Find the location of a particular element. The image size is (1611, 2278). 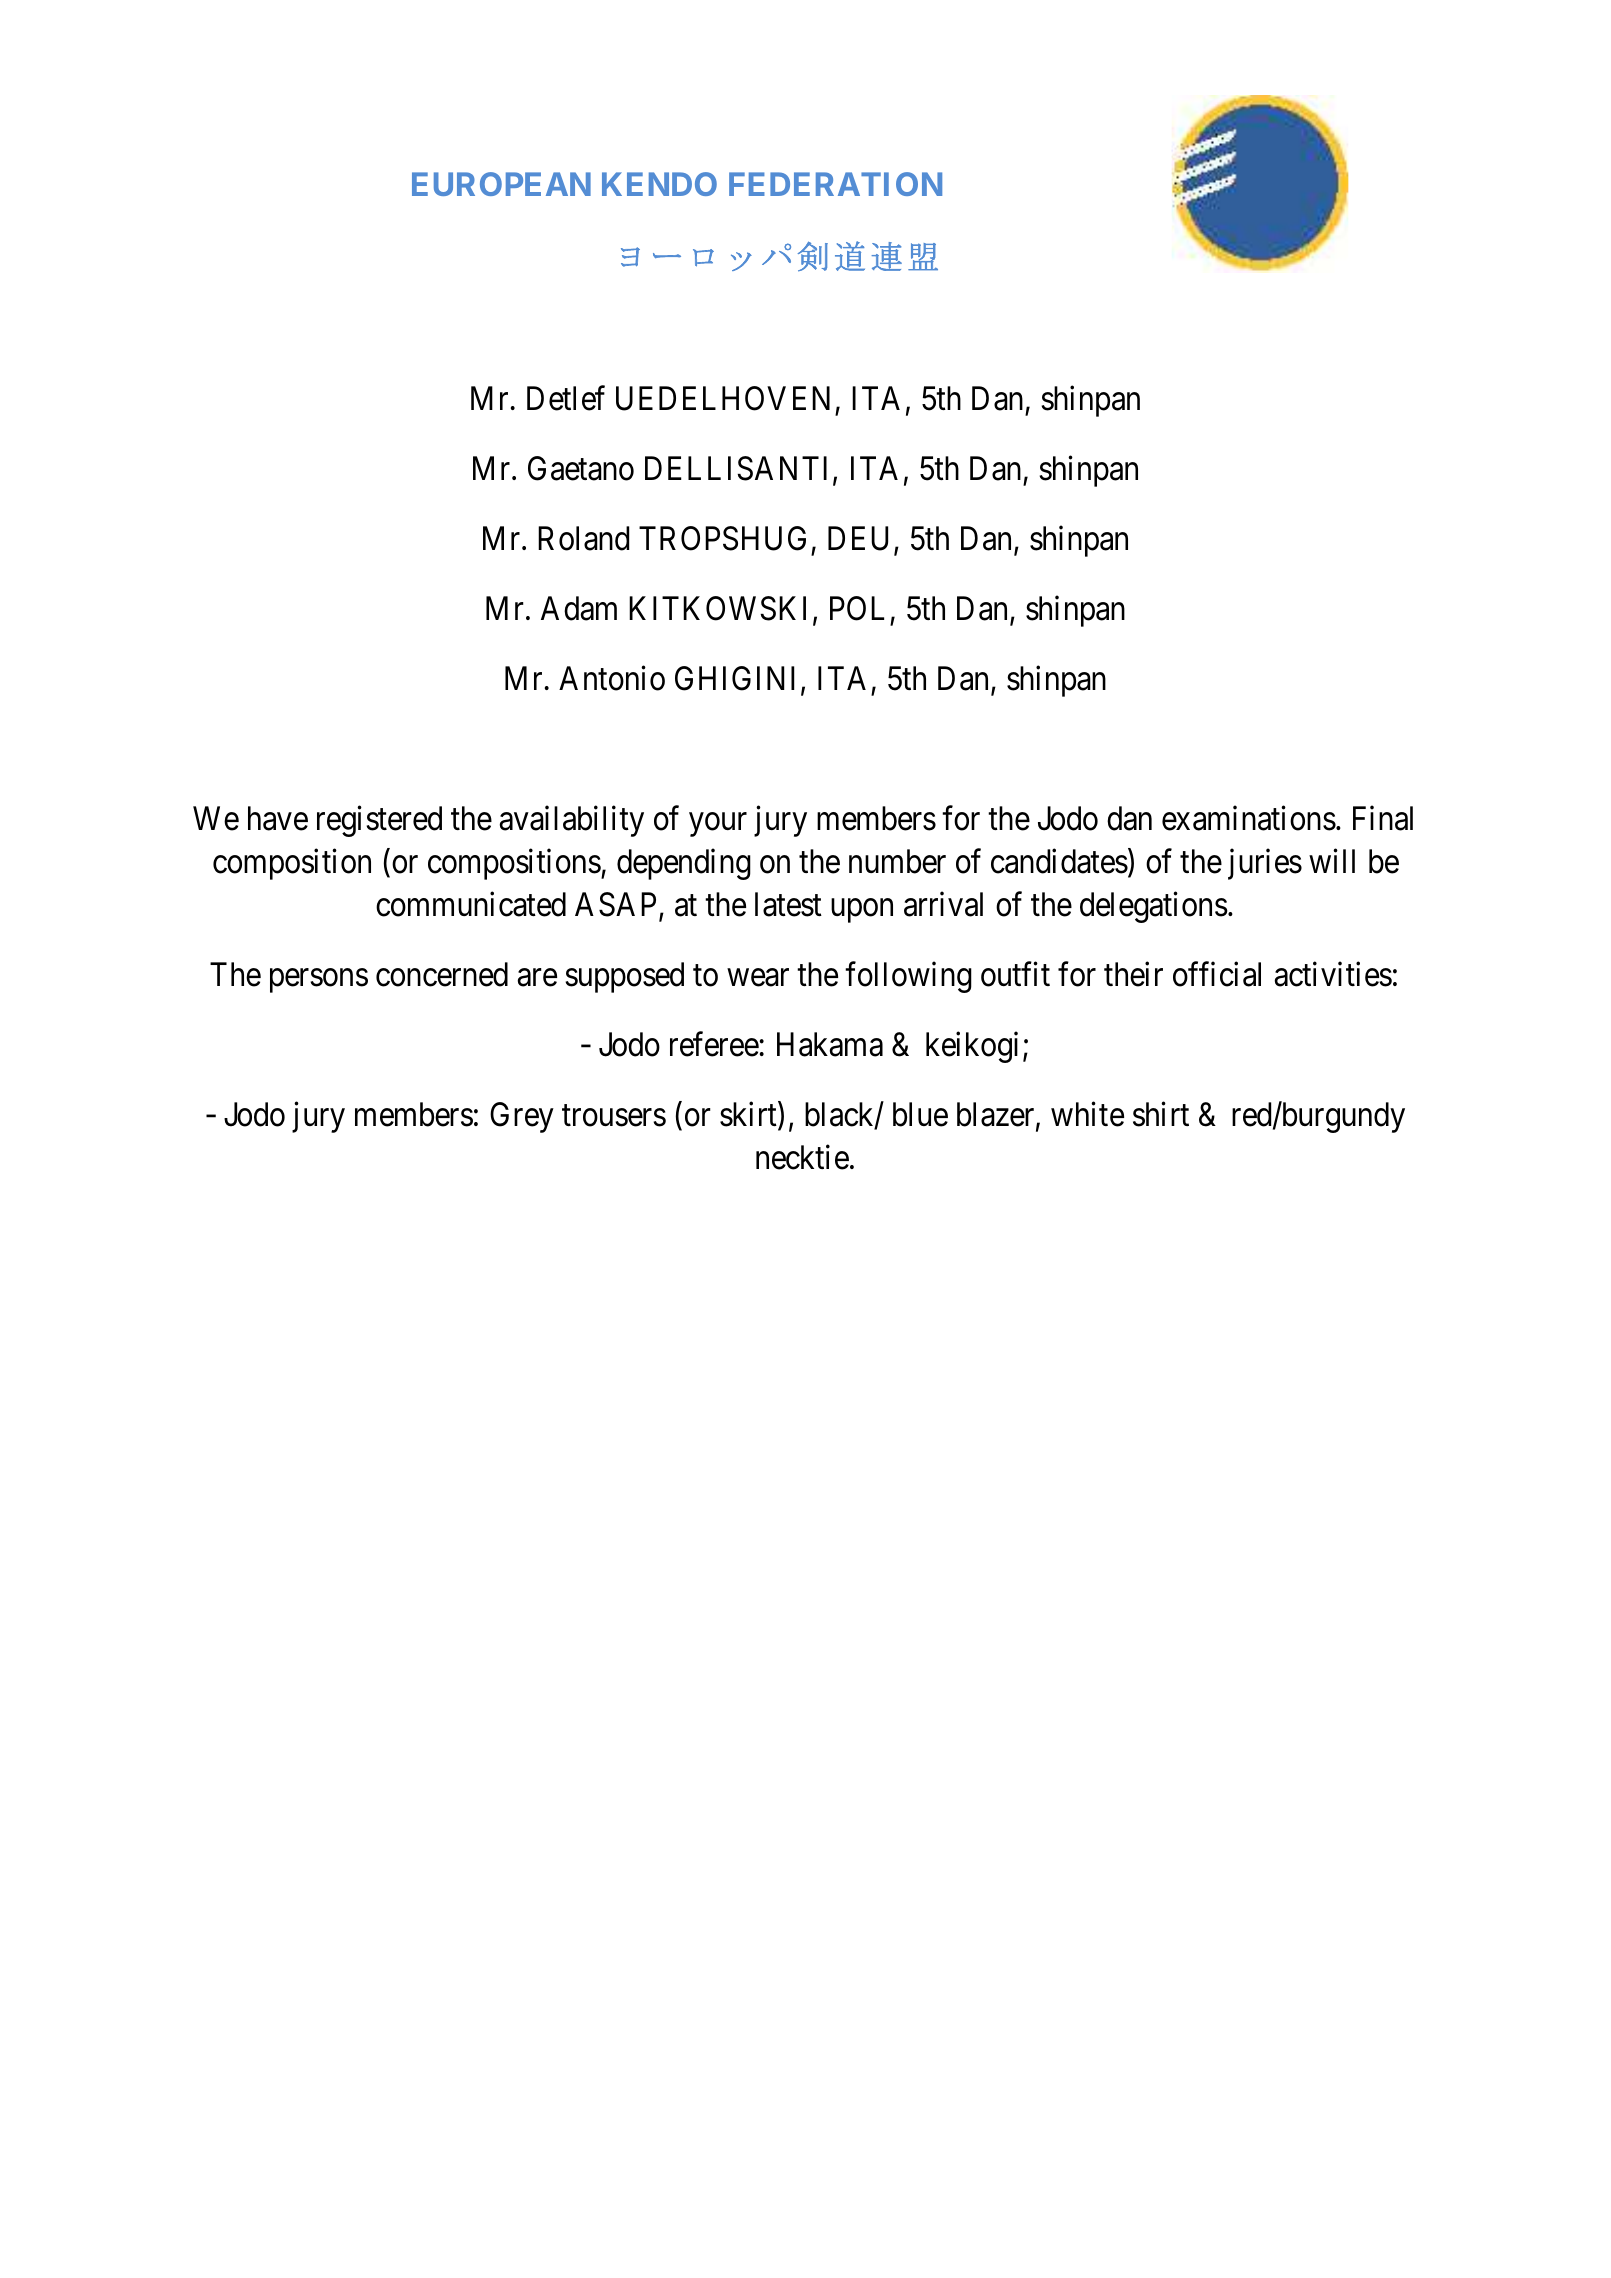

upon is located at coordinates (862, 911).
